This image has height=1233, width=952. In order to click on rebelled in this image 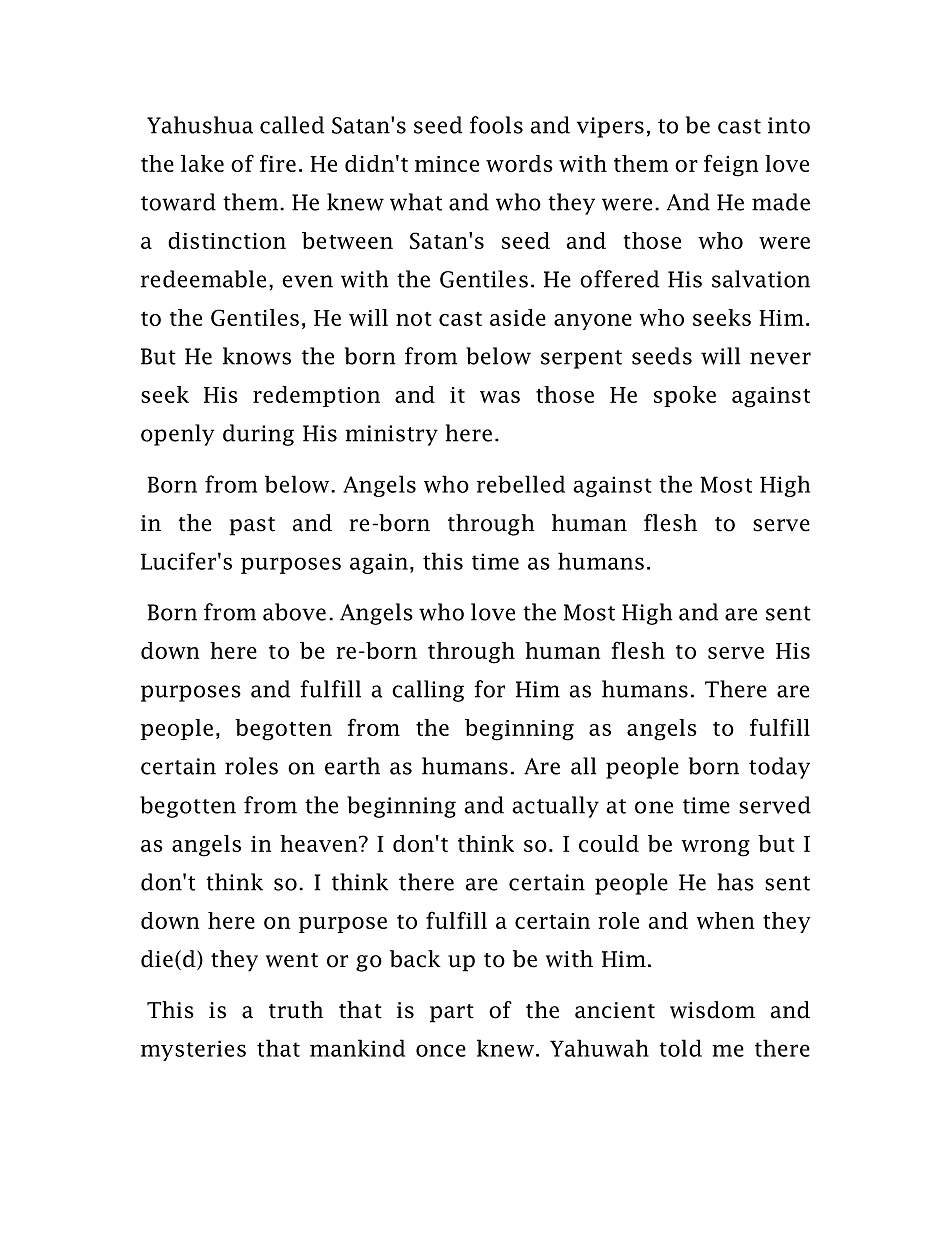, I will do `click(521, 484)`.
